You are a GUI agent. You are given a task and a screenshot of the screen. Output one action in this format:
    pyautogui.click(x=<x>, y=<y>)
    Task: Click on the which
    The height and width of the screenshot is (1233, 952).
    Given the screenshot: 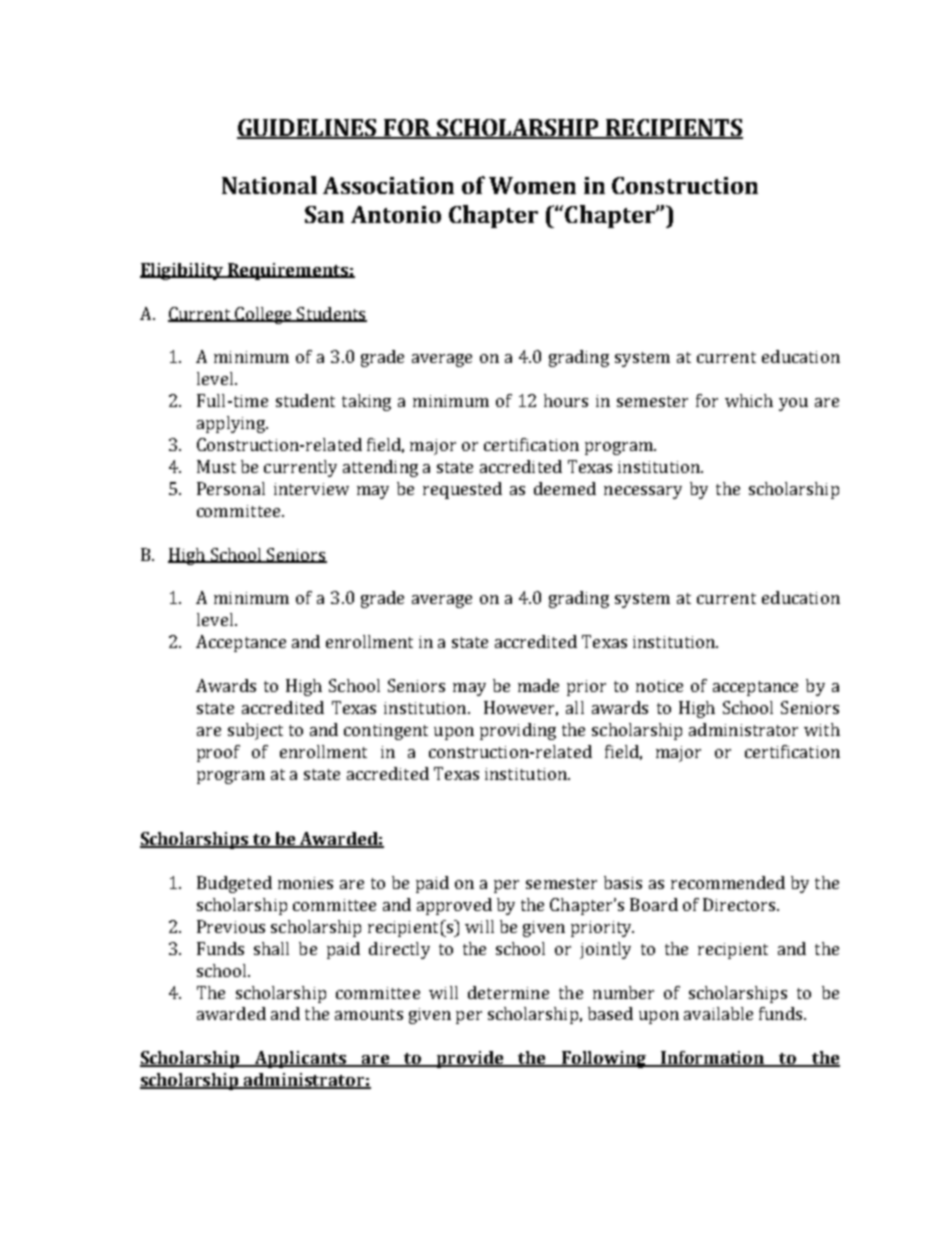 What is the action you would take?
    pyautogui.click(x=749, y=400)
